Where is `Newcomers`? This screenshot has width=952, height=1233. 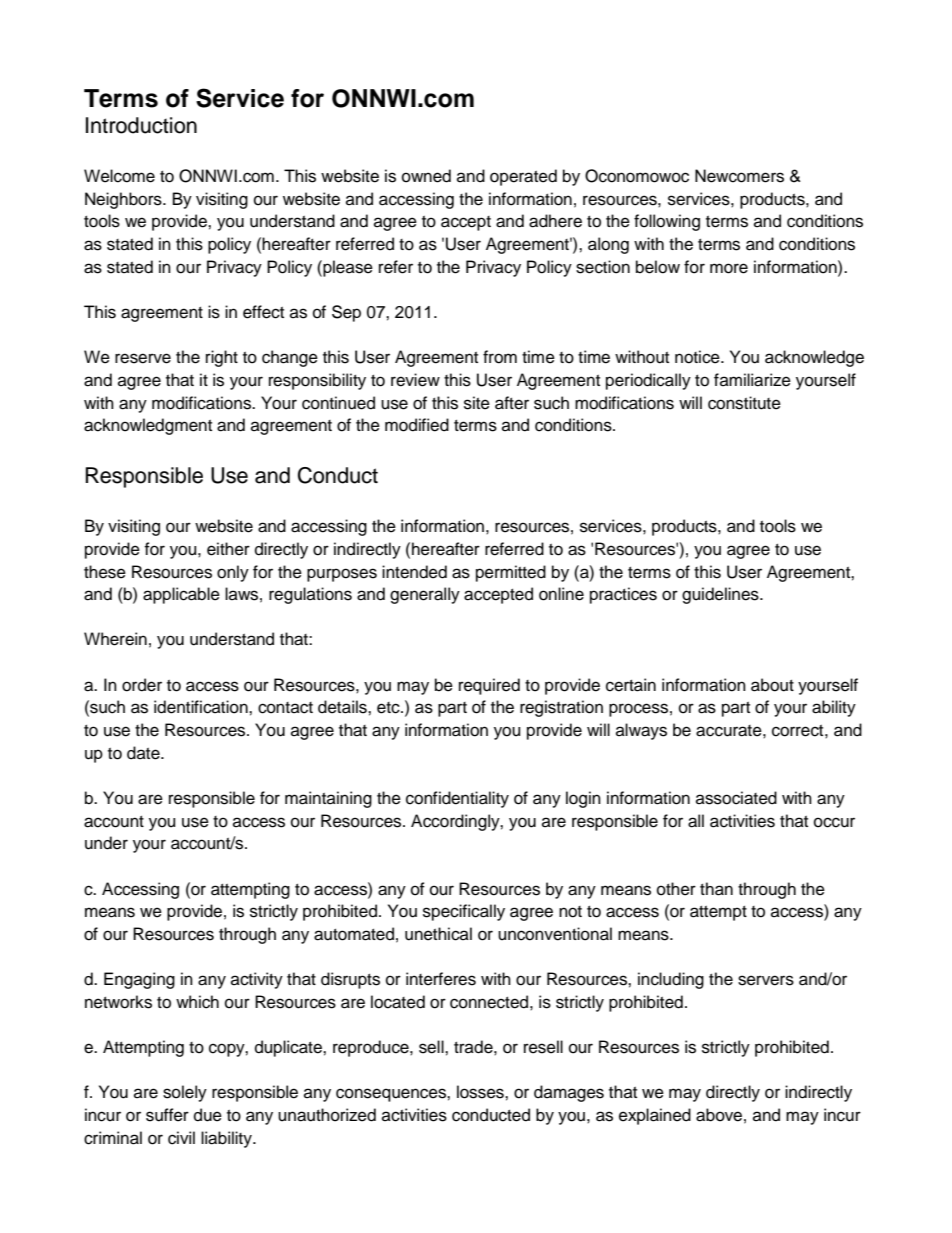 Newcomers is located at coordinates (739, 176).
